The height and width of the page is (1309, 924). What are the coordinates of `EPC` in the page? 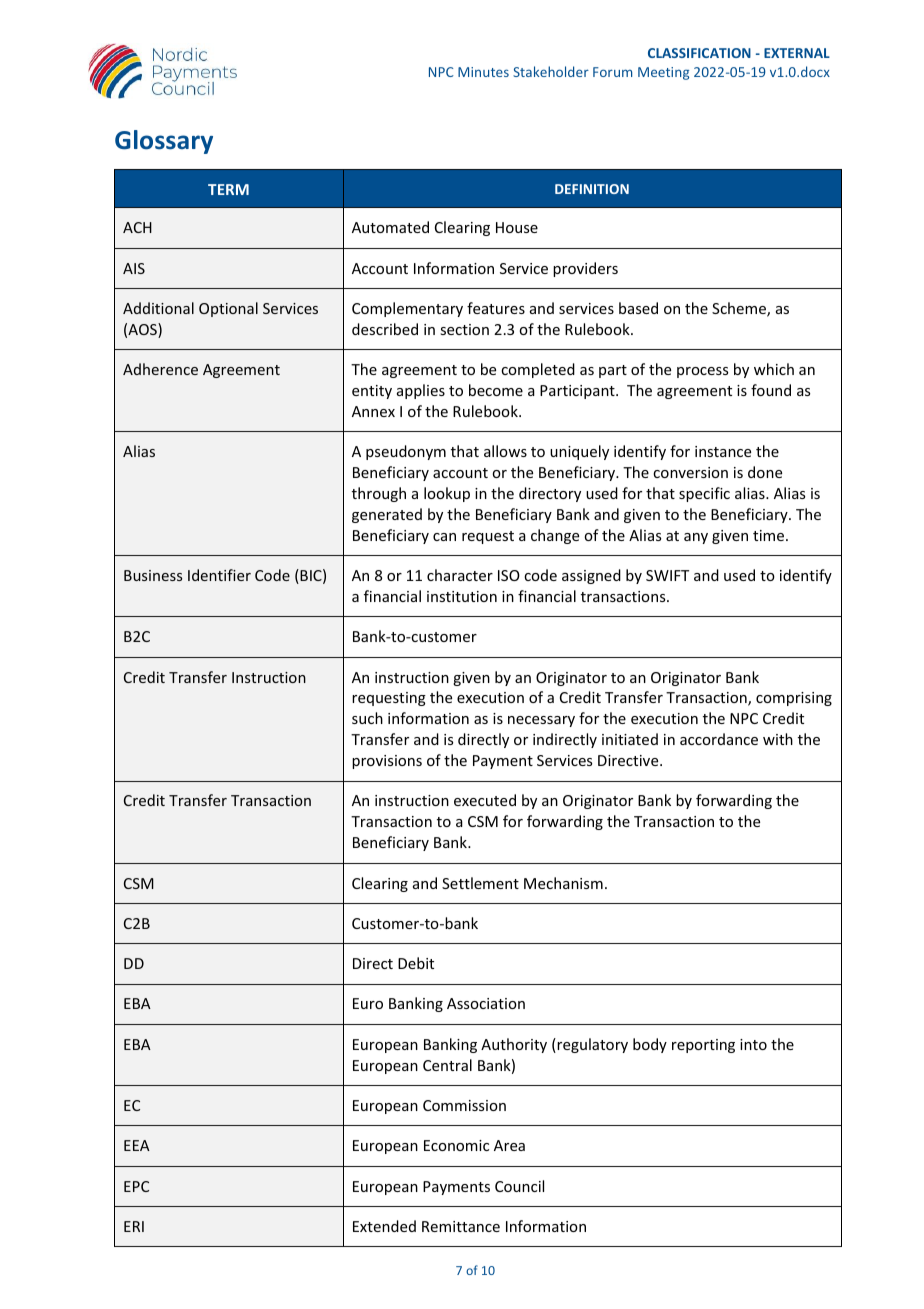 It's located at (136, 1186).
